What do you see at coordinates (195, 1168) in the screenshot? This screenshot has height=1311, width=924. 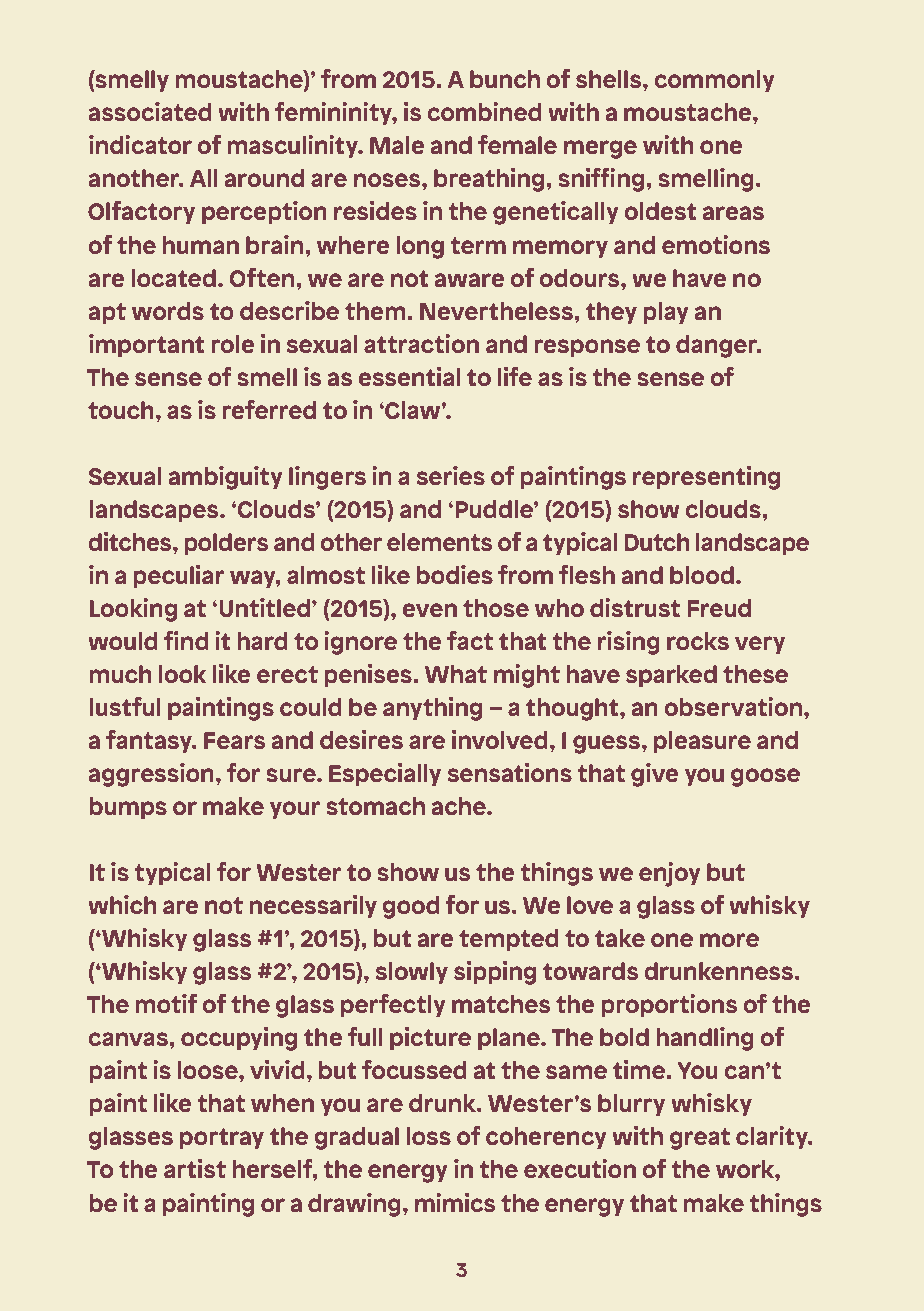 I see `artist` at bounding box center [195, 1168].
